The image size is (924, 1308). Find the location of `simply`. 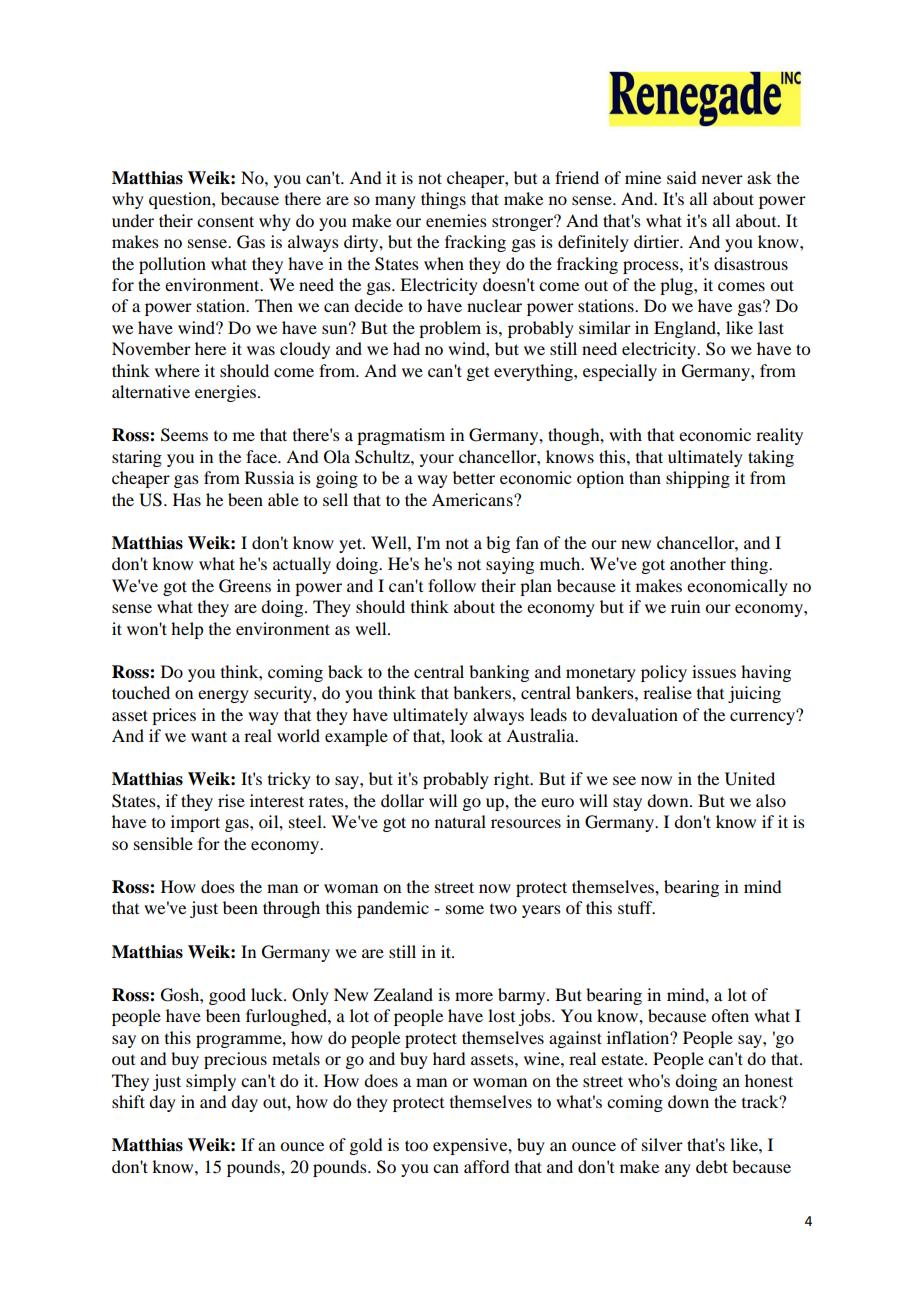

simply is located at coordinates (211, 1082).
